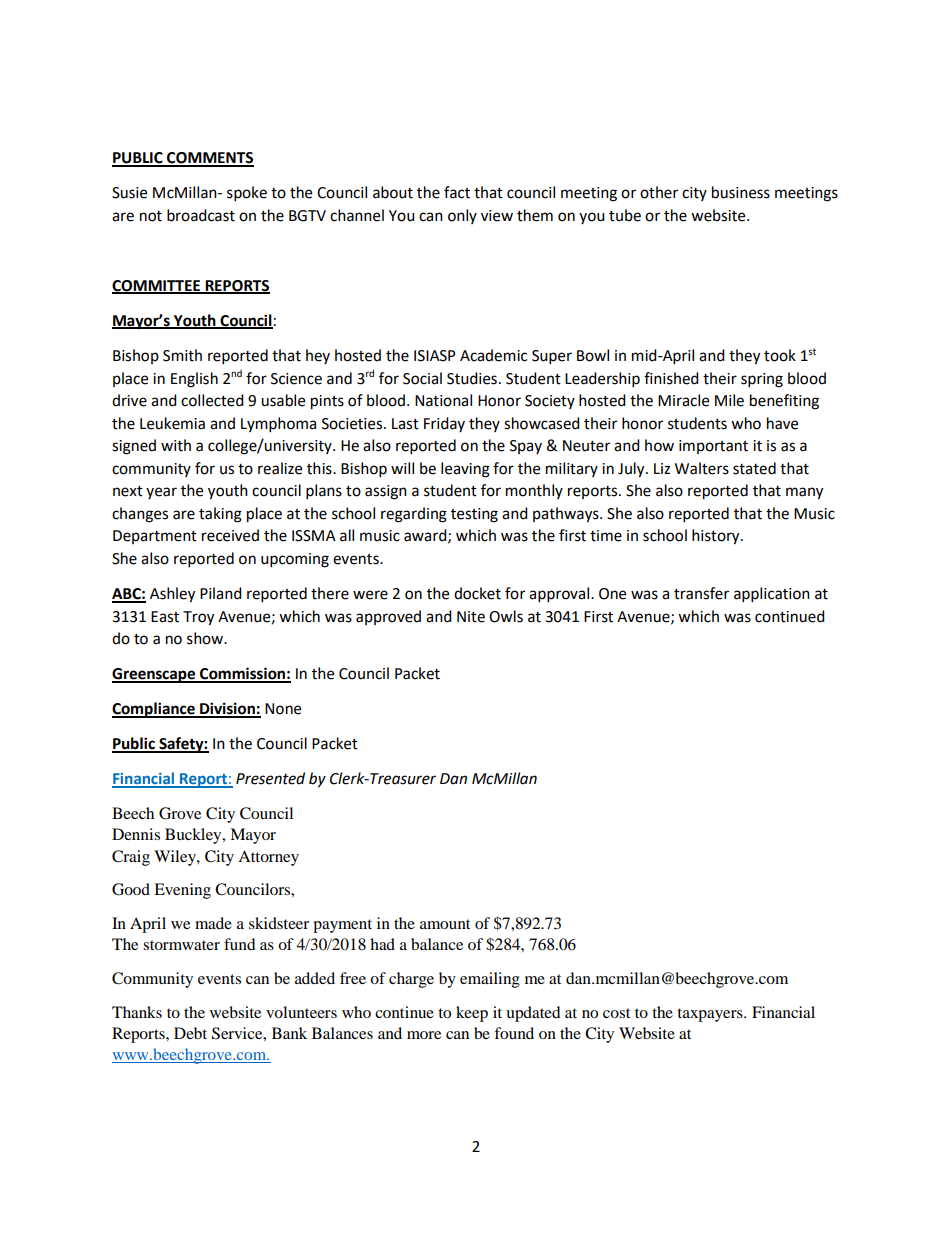 The height and width of the document is (1233, 952). What do you see at coordinates (176, 445) in the document?
I see `with` at bounding box center [176, 445].
